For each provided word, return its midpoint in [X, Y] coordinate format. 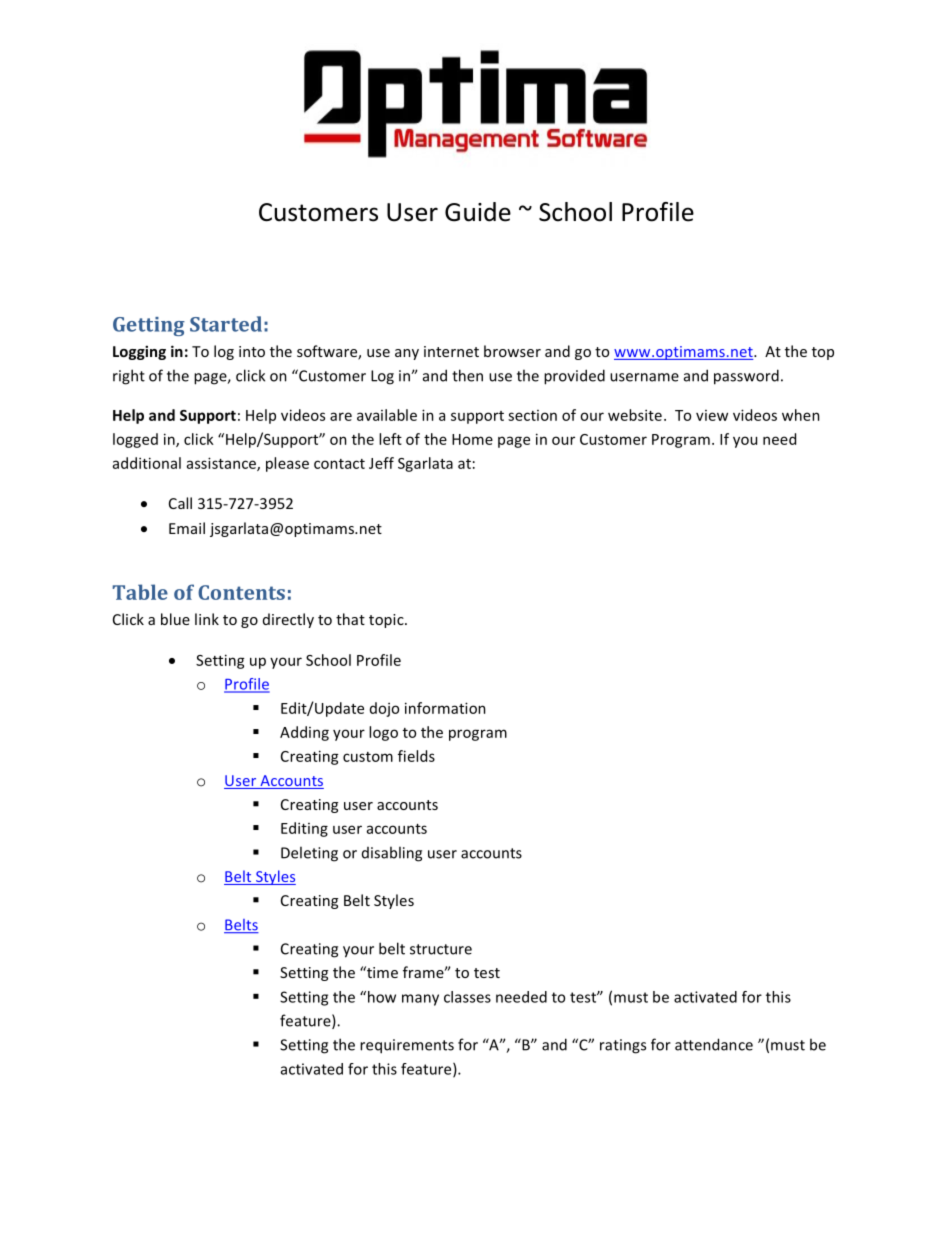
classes [467, 997]
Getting [149, 326]
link [207, 619]
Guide [478, 212]
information [445, 708]
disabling [392, 854]
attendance [714, 1044]
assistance [222, 464]
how [380, 997]
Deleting [309, 854]
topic [387, 621]
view [712, 415]
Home [472, 439]
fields [416, 756]
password [746, 377]
